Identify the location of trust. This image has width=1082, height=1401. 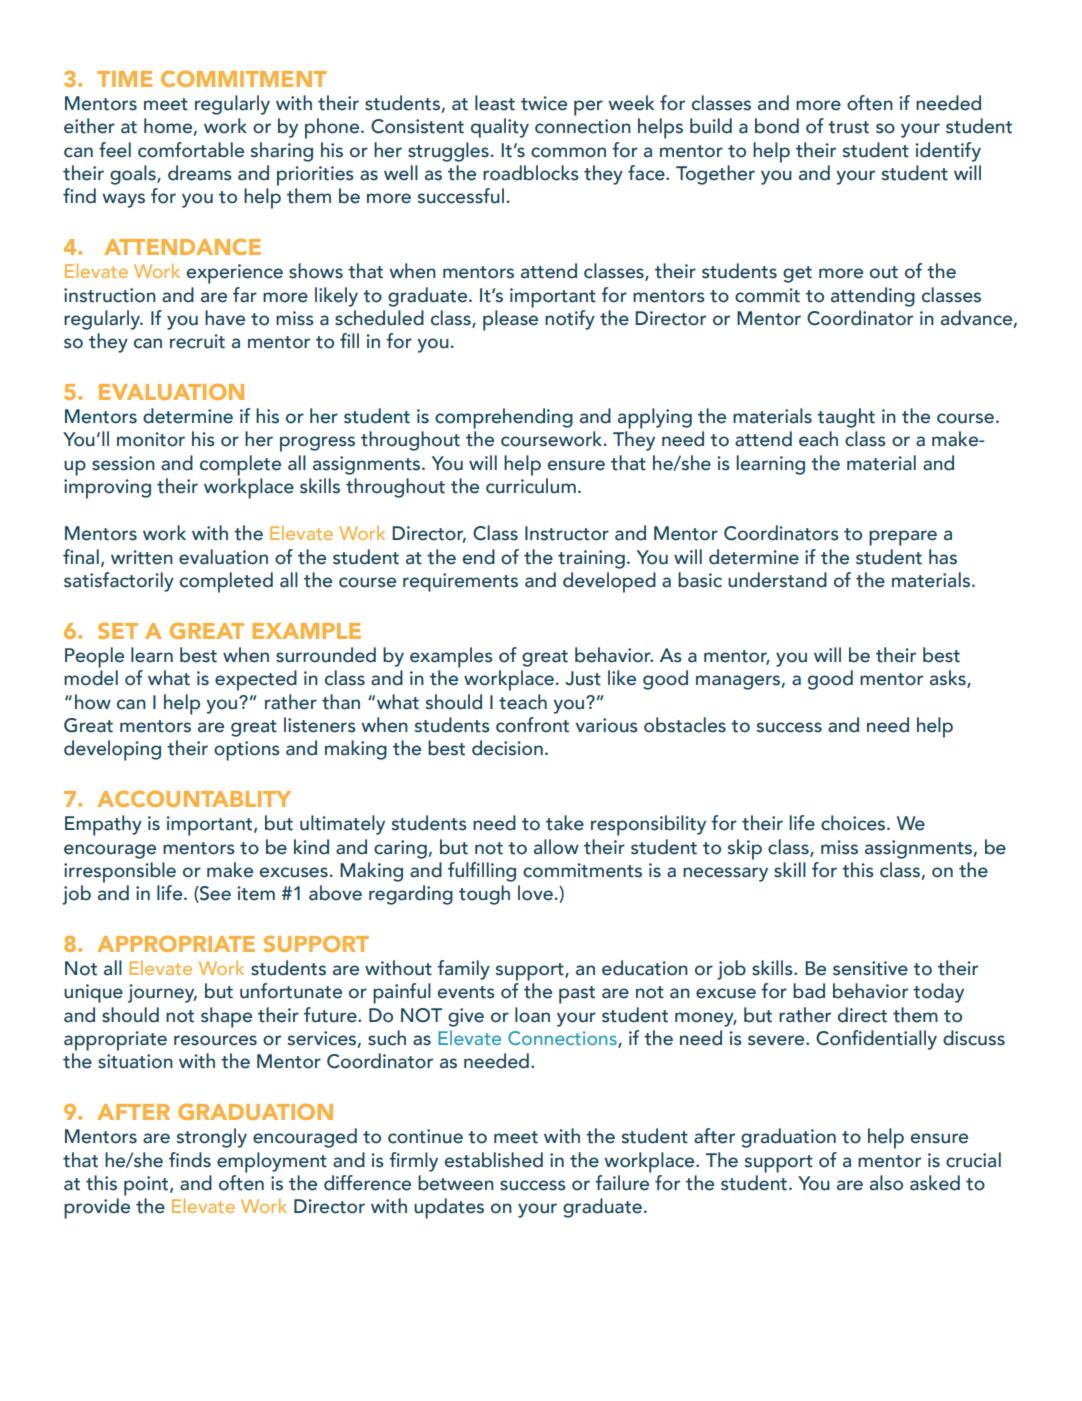
(848, 127).
